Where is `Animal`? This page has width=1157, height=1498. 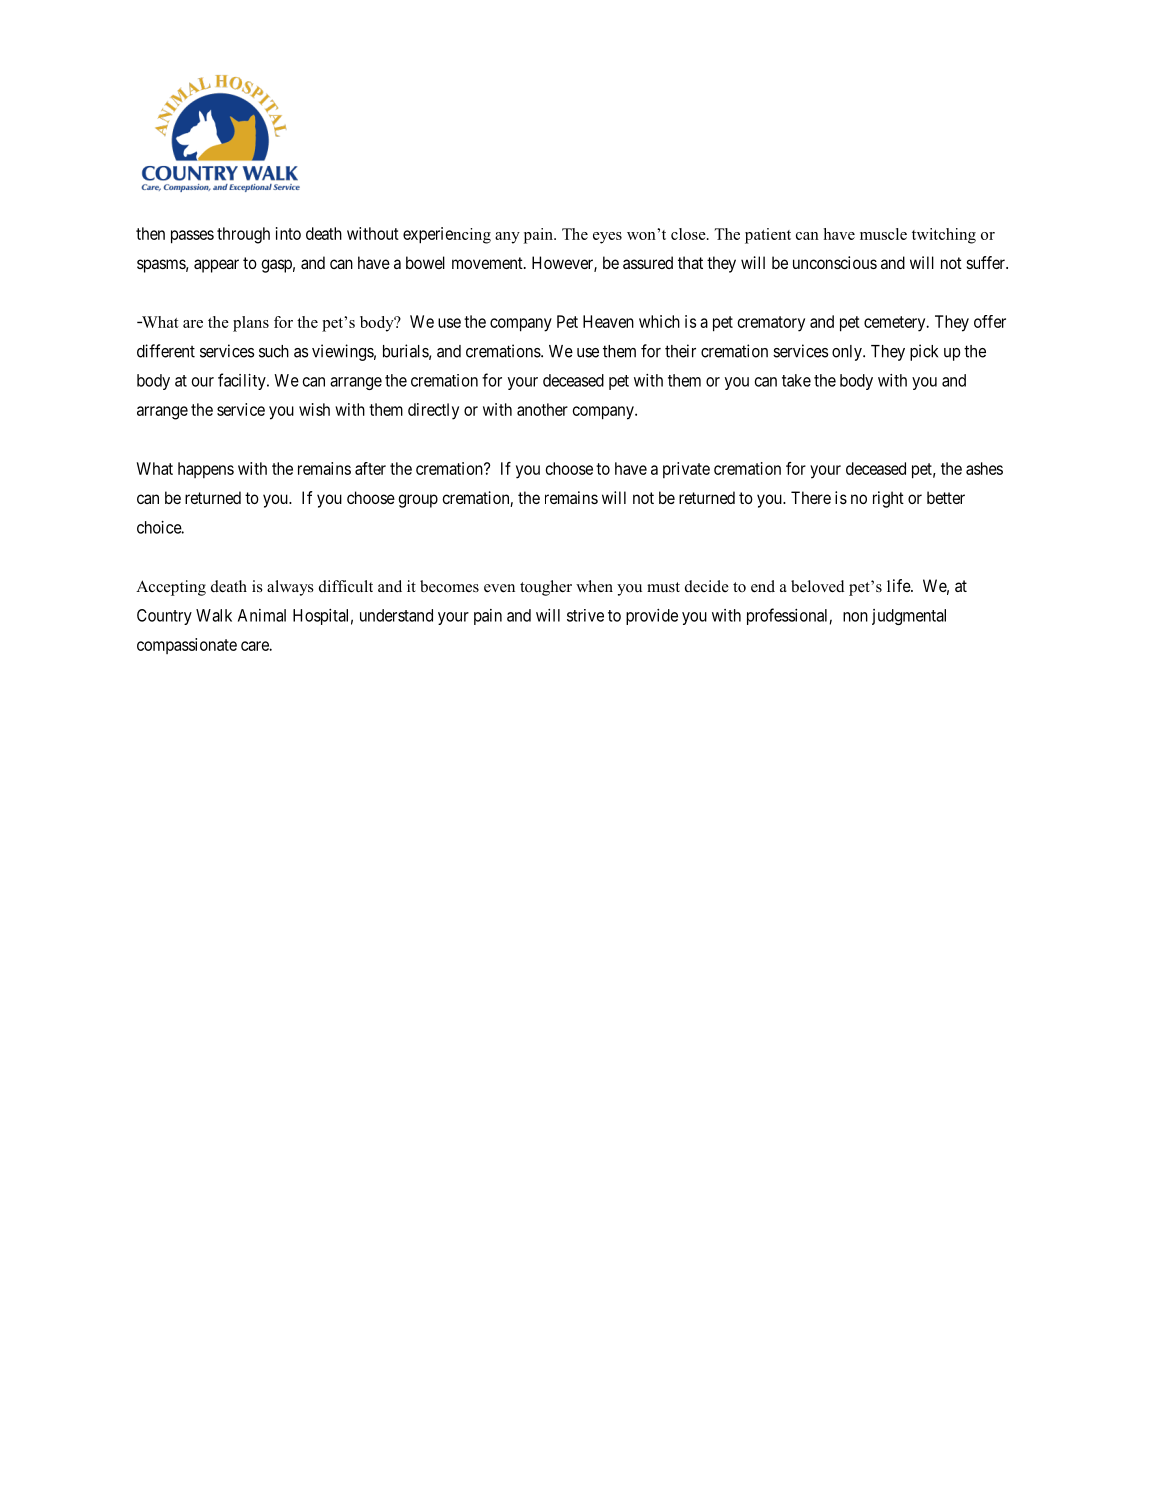 Animal is located at coordinates (262, 615).
